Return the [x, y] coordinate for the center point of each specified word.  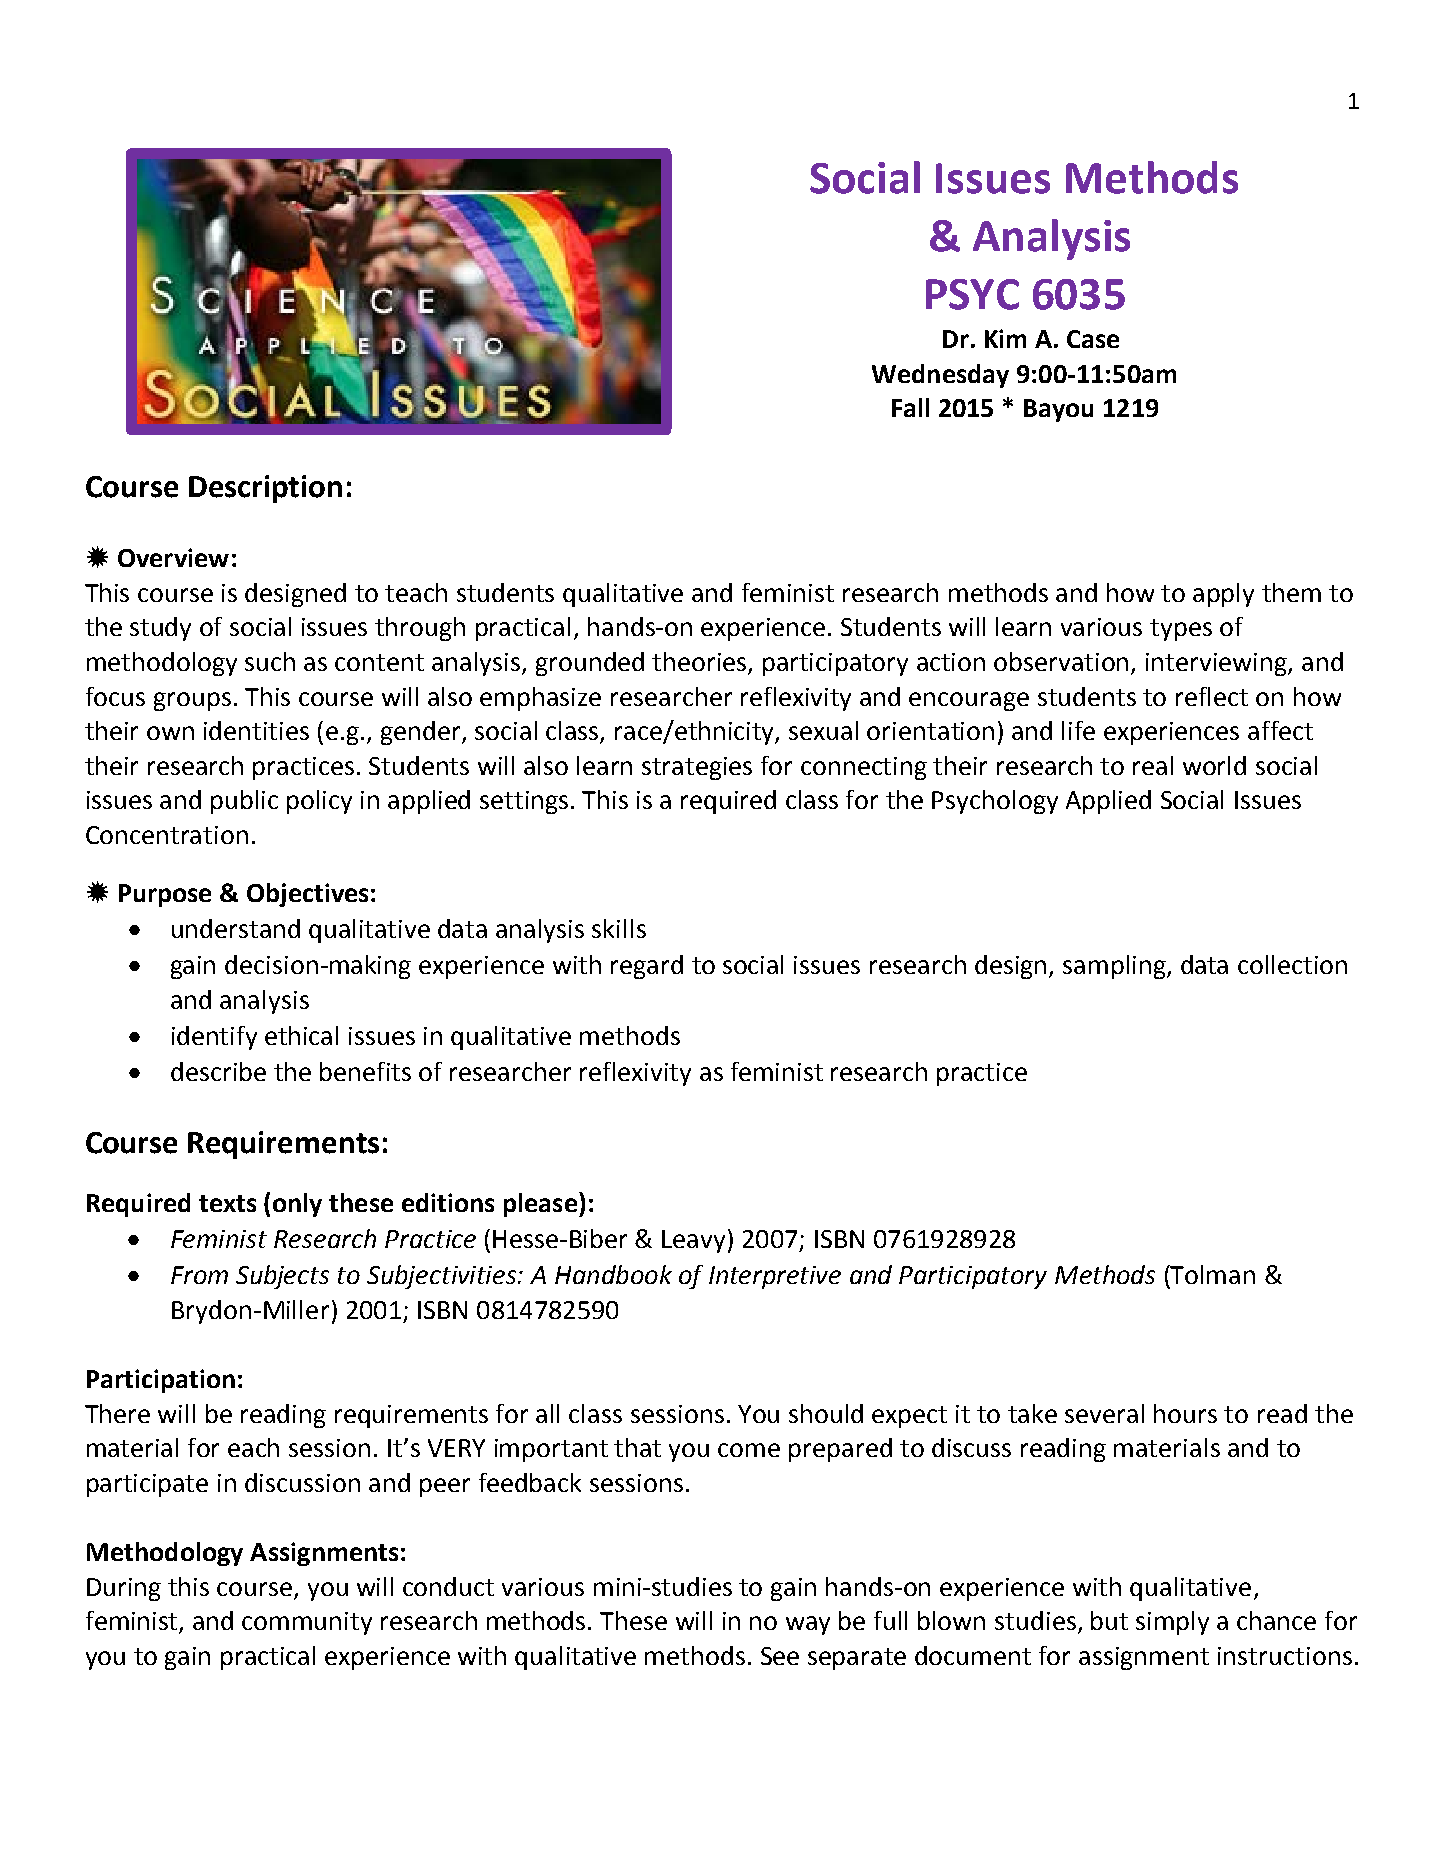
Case [1093, 339]
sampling [1115, 967]
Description [265, 489]
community [307, 1623]
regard [647, 967]
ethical [301, 1035]
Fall [910, 407]
